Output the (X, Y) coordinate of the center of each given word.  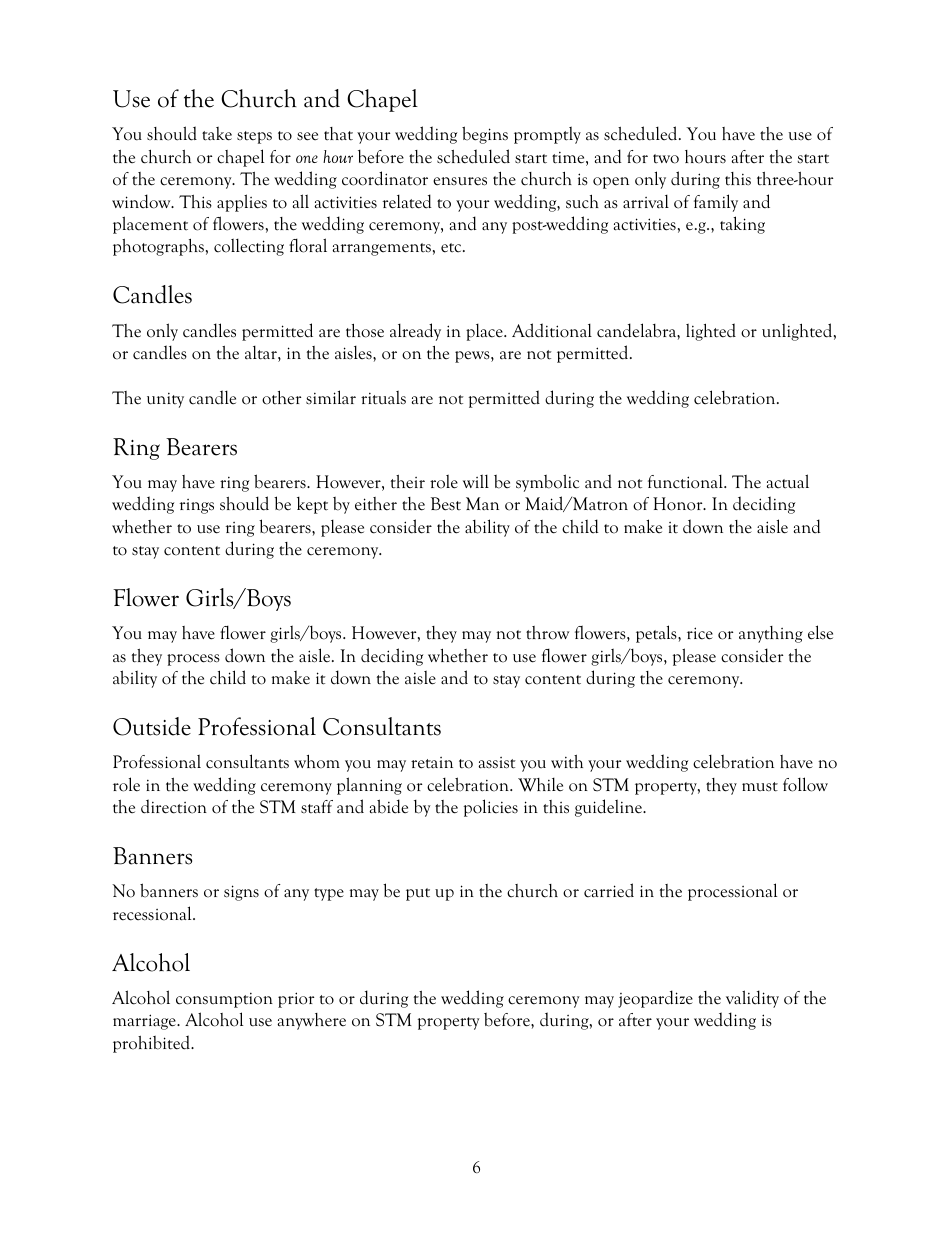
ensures (460, 181)
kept (312, 505)
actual (788, 481)
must (760, 787)
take (217, 134)
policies (491, 808)
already (415, 332)
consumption (224, 1000)
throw (547, 633)
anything (771, 634)
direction (174, 806)
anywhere (312, 1021)
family (716, 203)
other (281, 398)
